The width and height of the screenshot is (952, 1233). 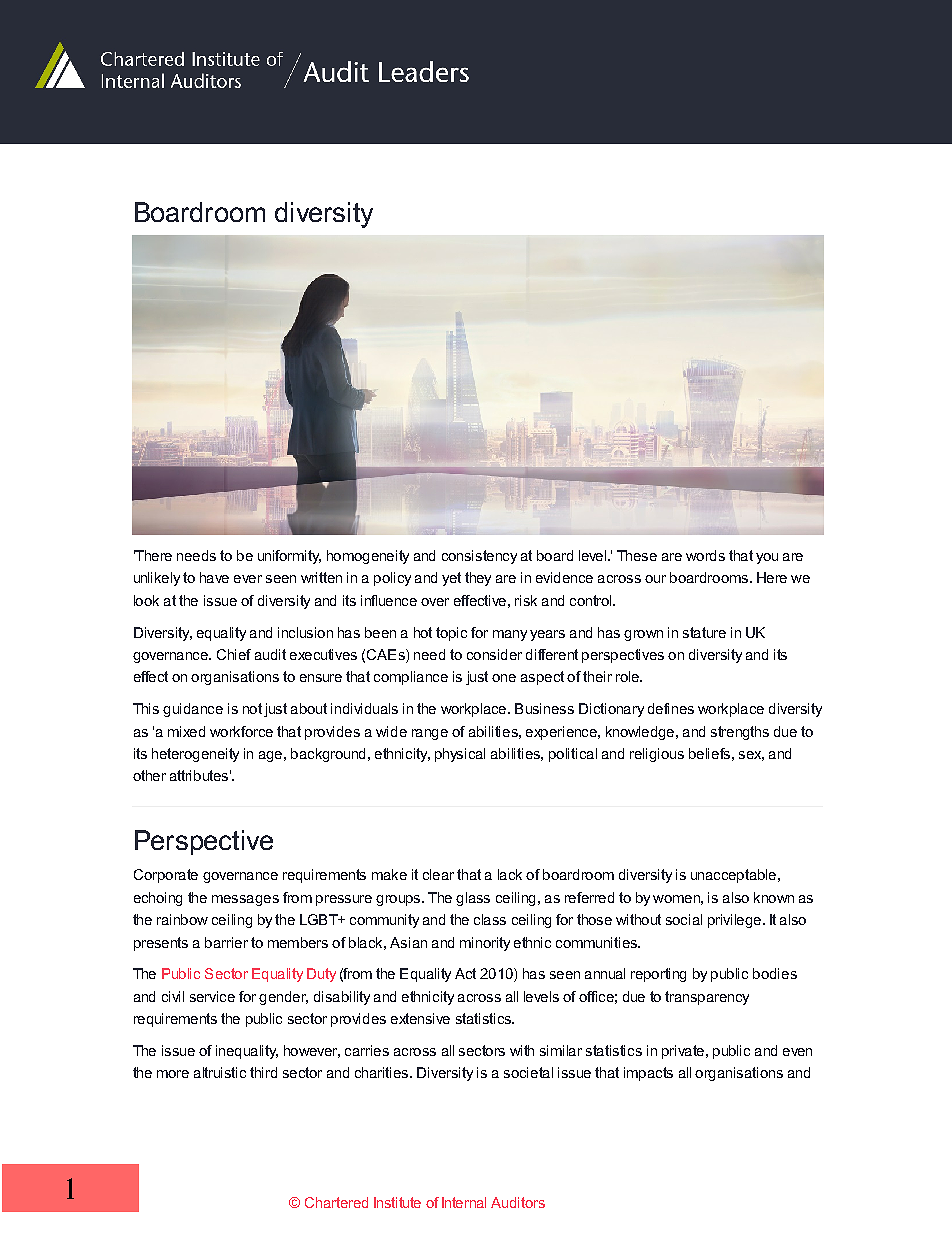 What do you see at coordinates (438, 874) in the screenshot?
I see `clear` at bounding box center [438, 874].
